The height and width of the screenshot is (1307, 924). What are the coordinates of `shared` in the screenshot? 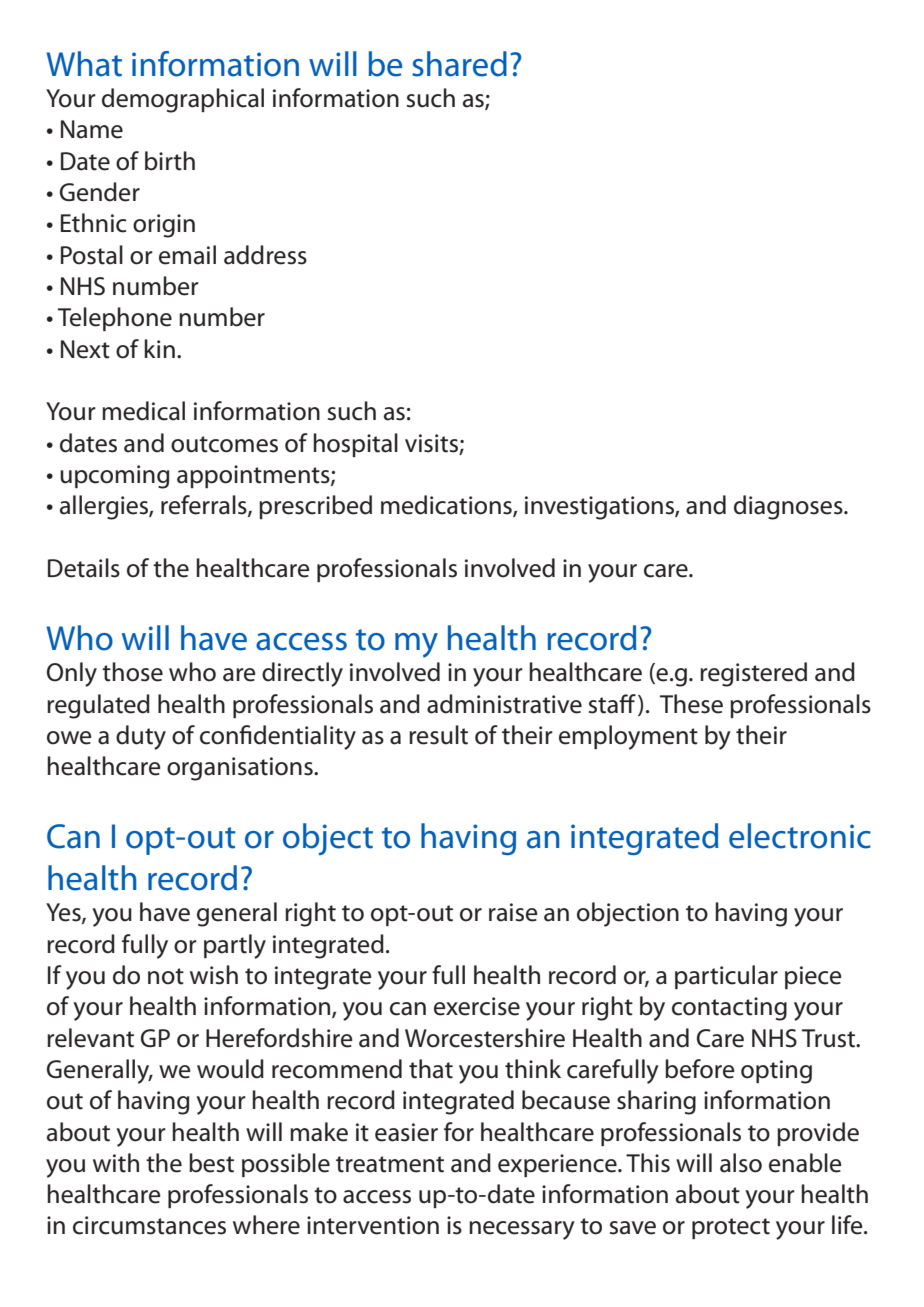 It's located at (459, 64).
